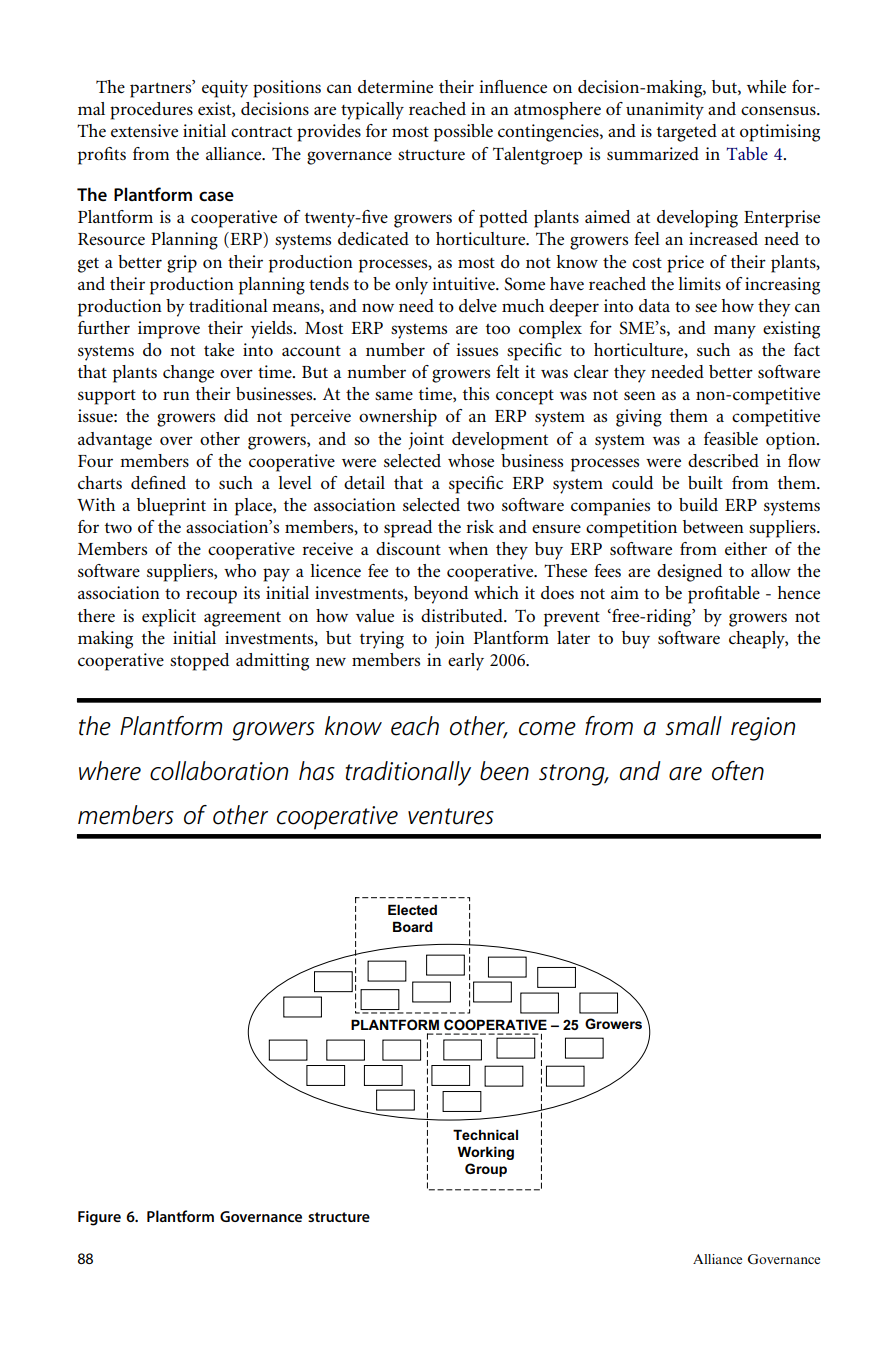 This screenshot has width=896, height=1370. Describe the element at coordinates (723, 460) in the screenshot. I see `described` at that location.
